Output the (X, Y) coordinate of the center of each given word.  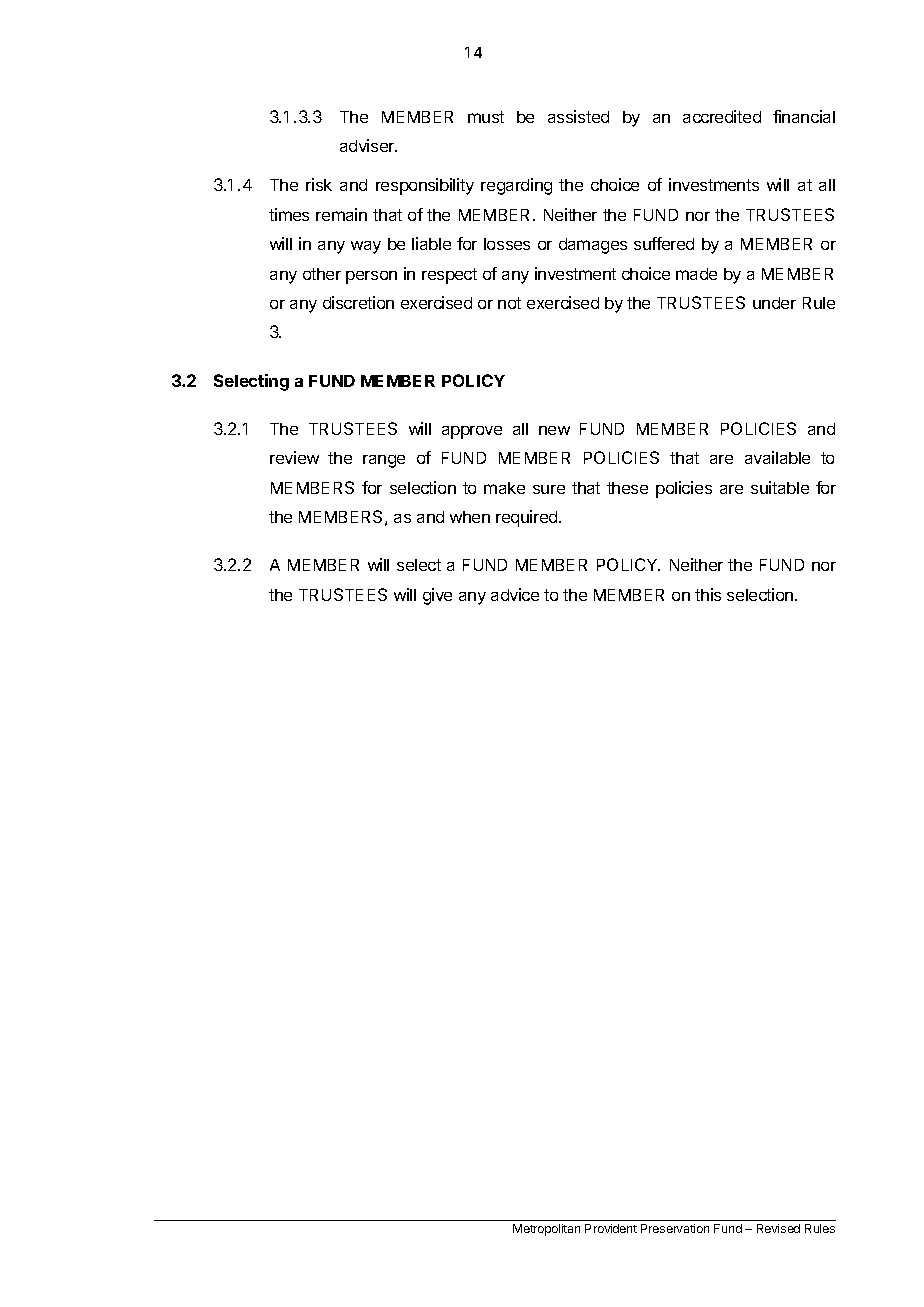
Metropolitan (546, 1230)
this (708, 594)
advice (515, 594)
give (437, 596)
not (509, 303)
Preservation (675, 1228)
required (528, 518)
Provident (611, 1228)
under (774, 303)
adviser (368, 145)
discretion (358, 302)
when (470, 517)
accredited (722, 116)
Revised (778, 1228)
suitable (780, 487)
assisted (578, 116)
